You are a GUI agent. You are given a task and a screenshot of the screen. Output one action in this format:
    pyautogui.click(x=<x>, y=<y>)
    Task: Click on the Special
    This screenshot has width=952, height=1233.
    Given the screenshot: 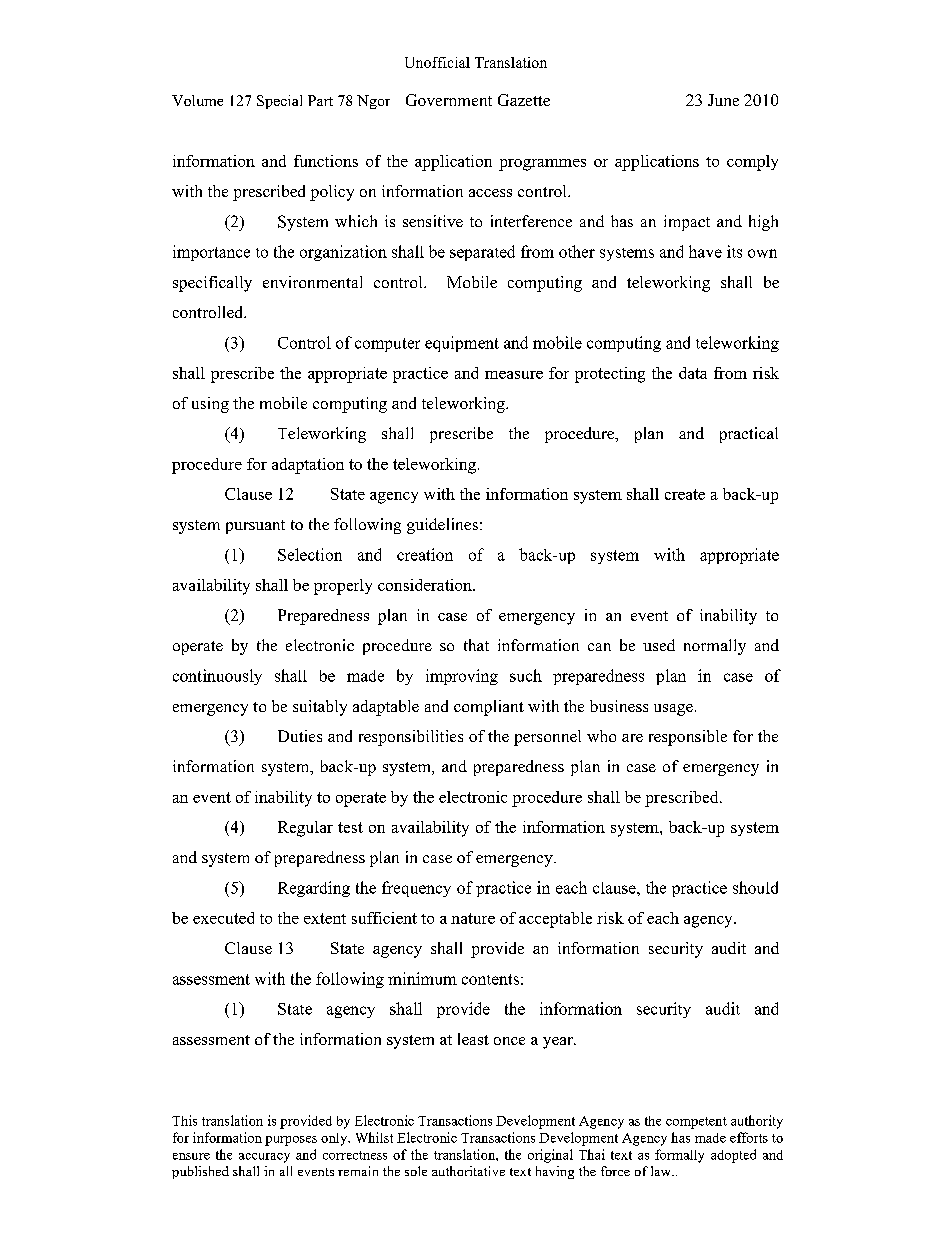 What is the action you would take?
    pyautogui.click(x=279, y=102)
